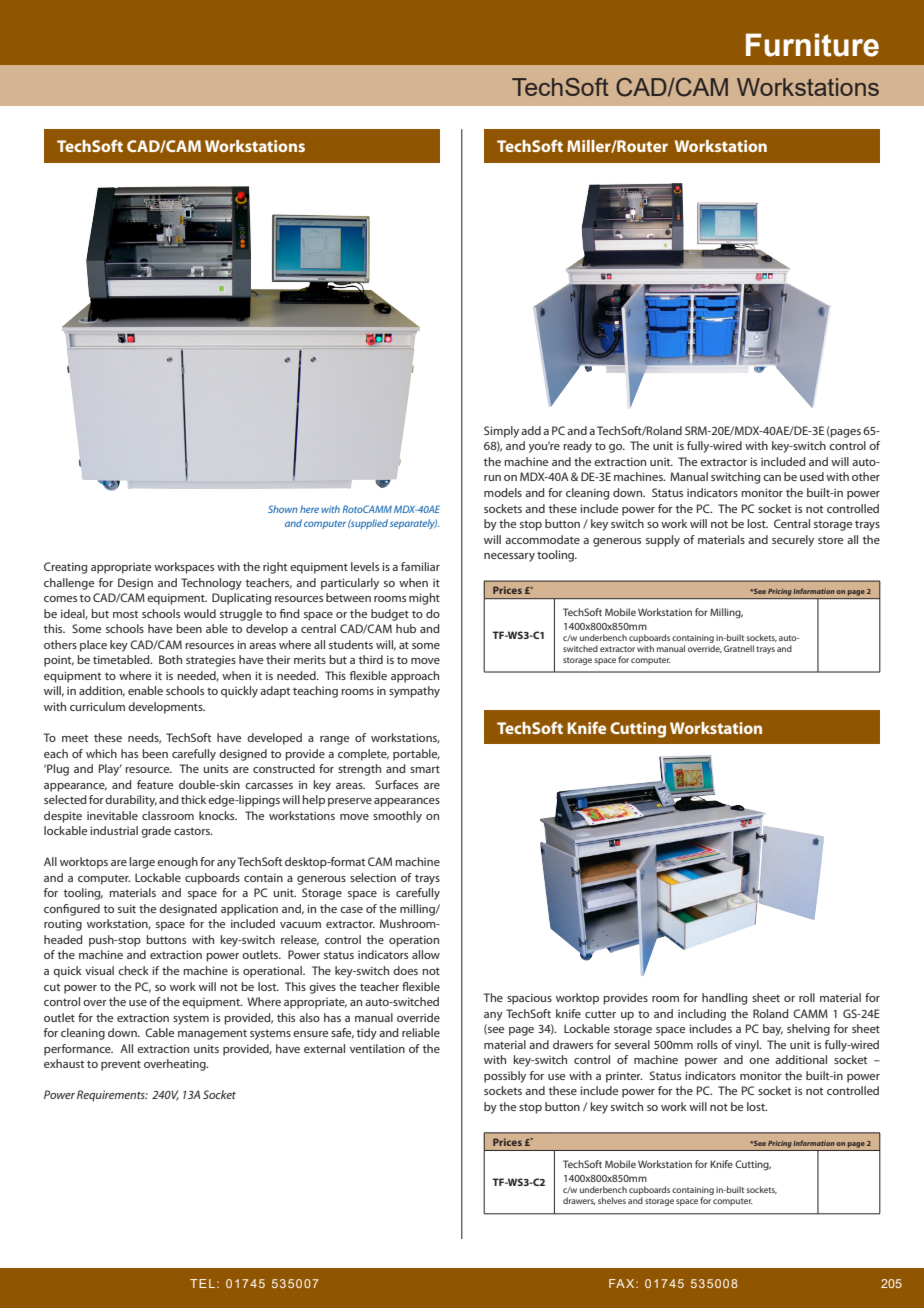 The height and width of the page is (1308, 924). I want to click on possibly, so click(505, 1077).
